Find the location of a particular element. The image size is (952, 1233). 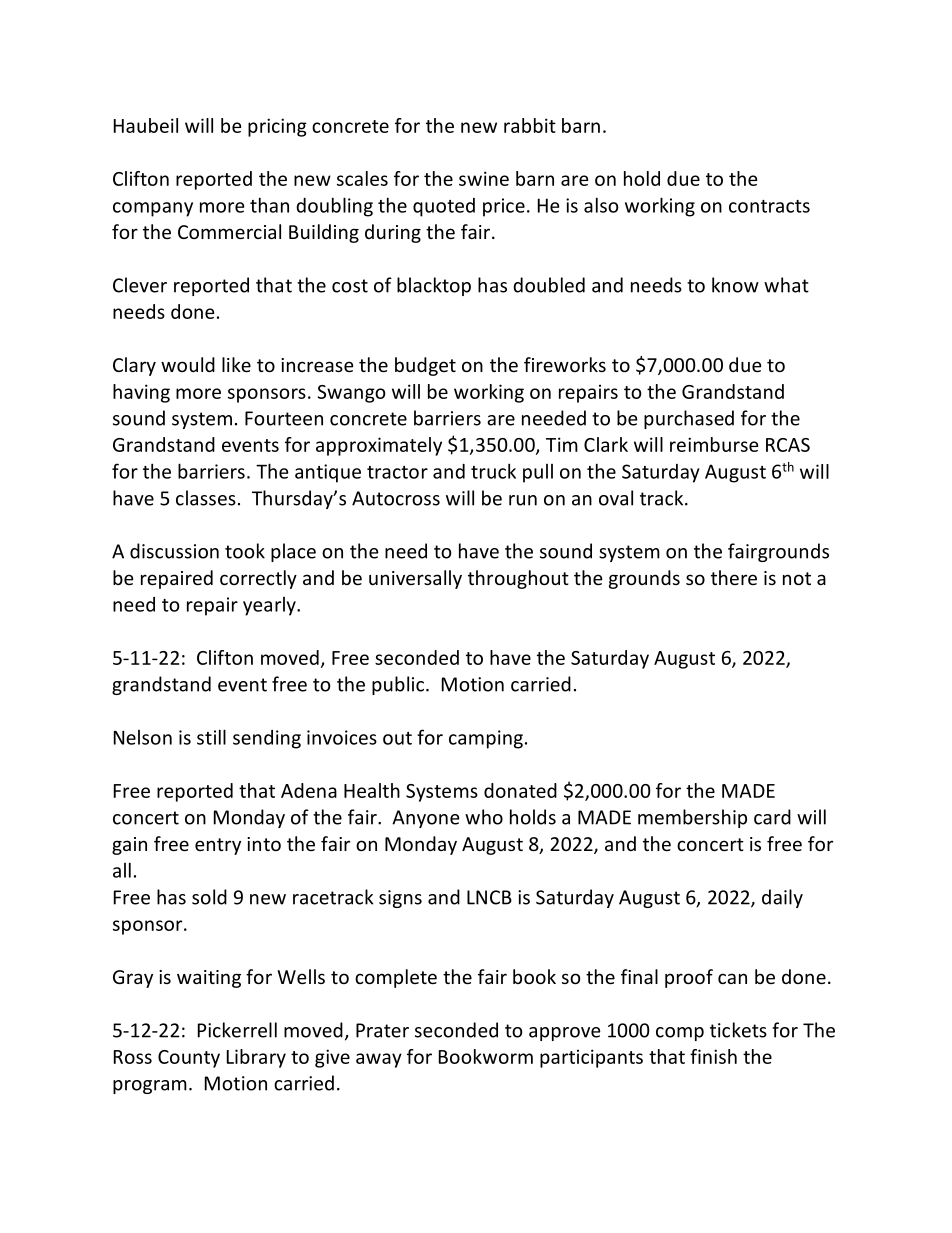

would is located at coordinates (188, 364).
